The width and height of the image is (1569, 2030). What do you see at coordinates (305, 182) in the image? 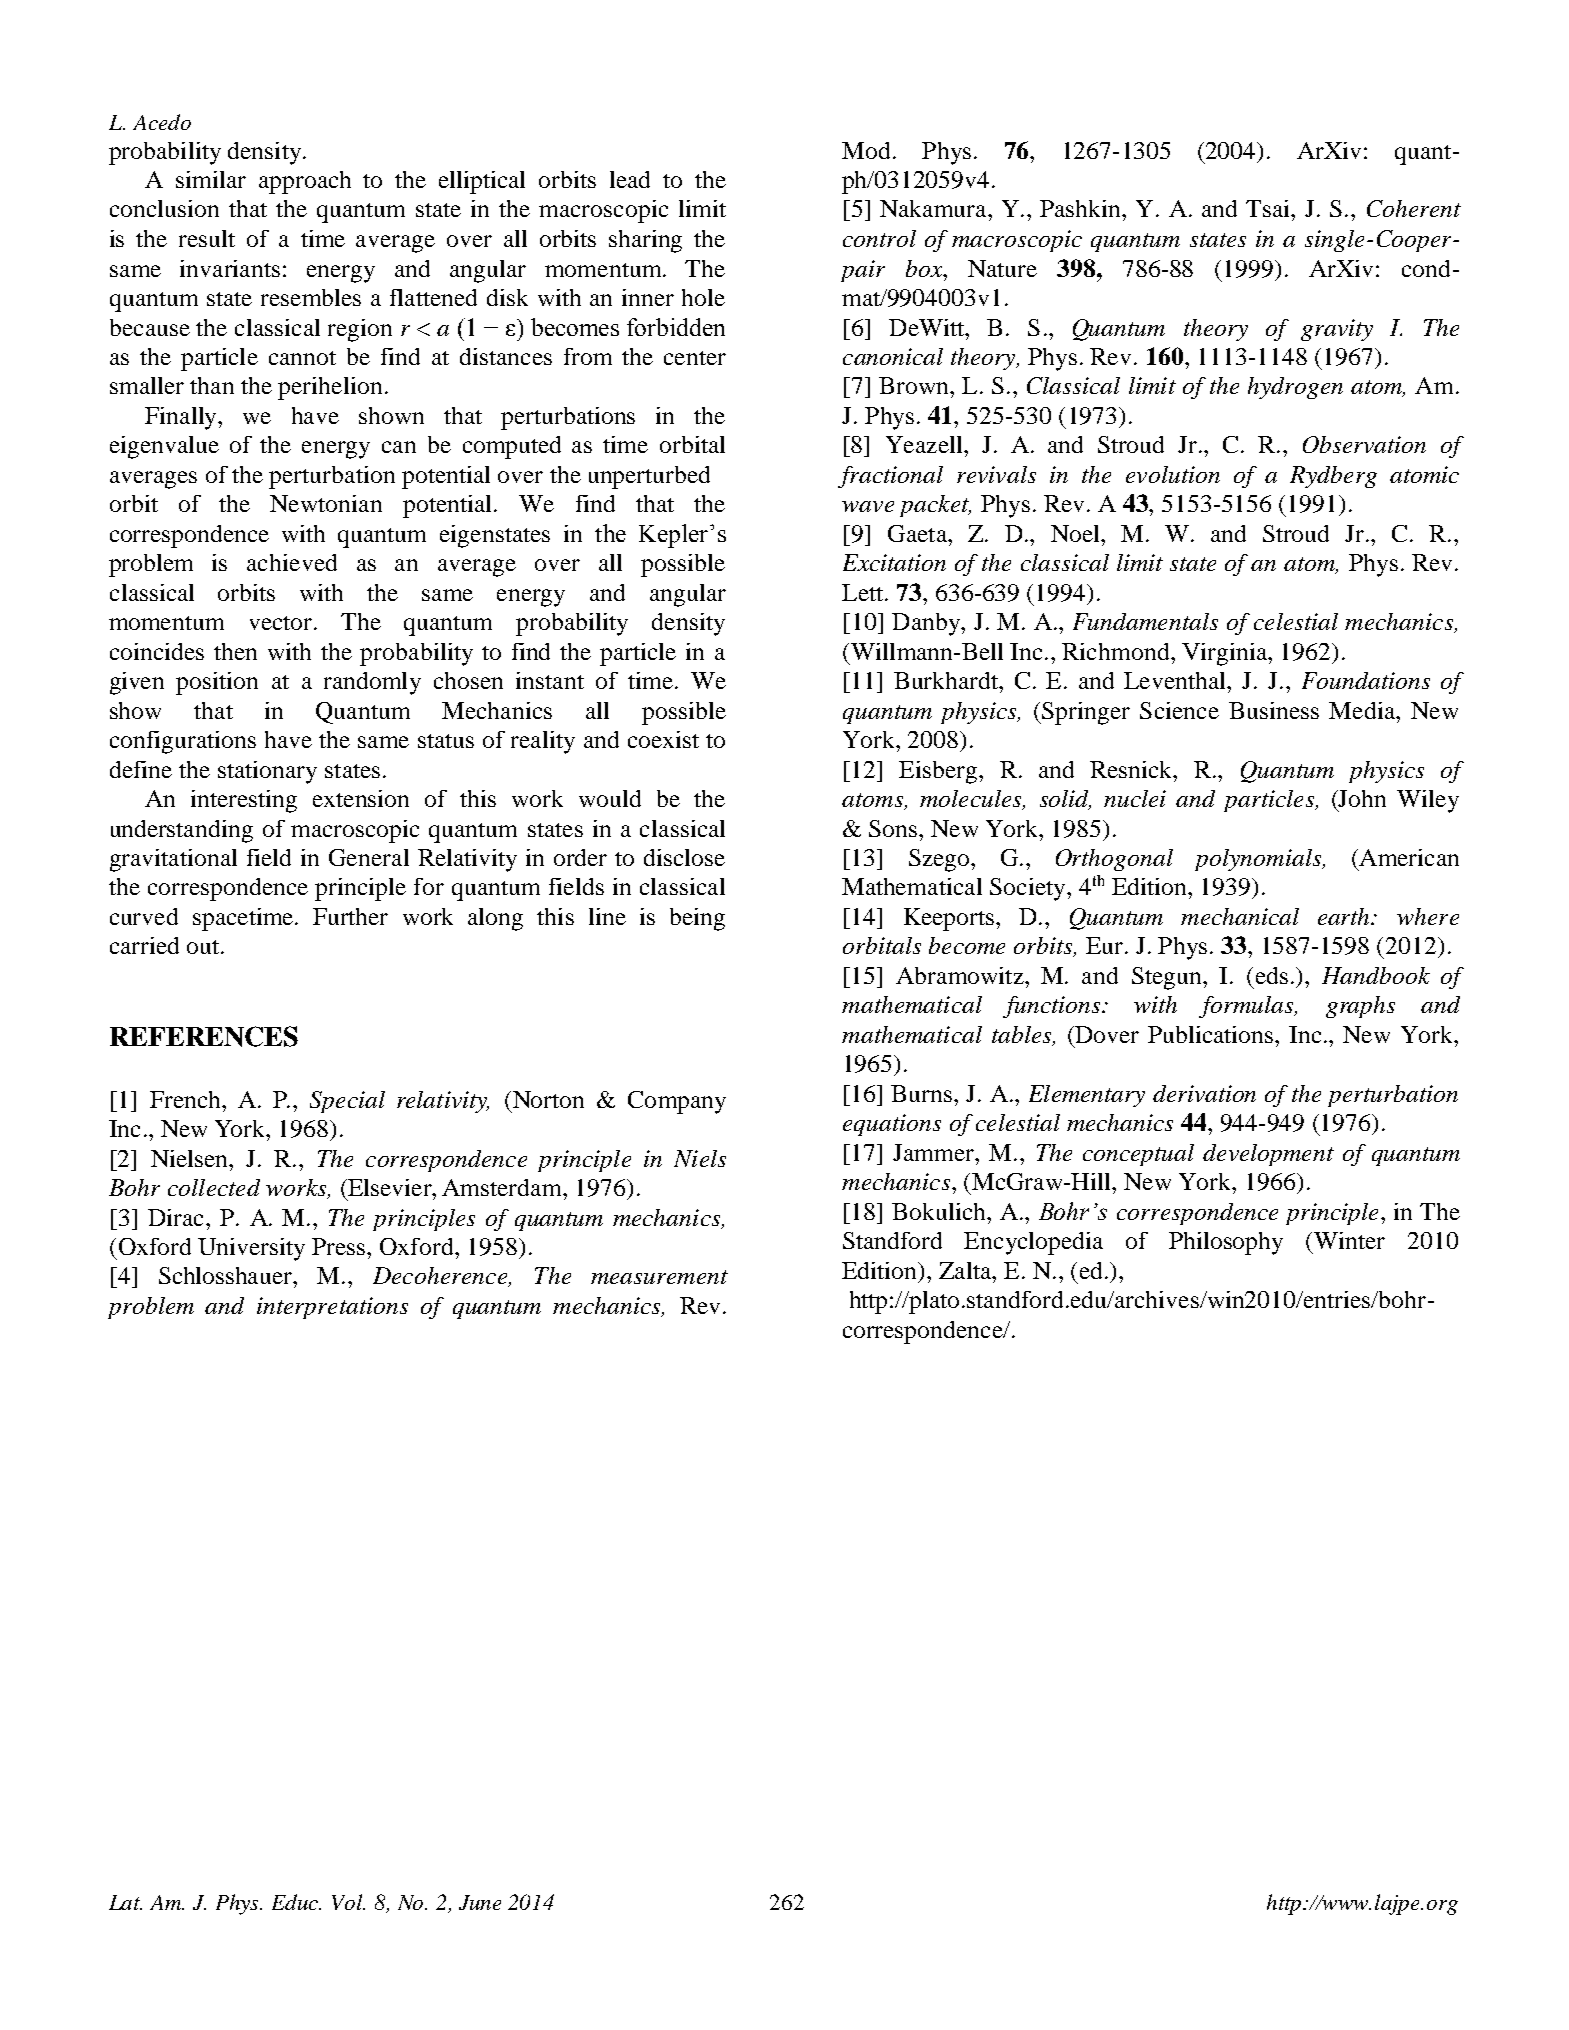
I see `approach` at bounding box center [305, 182].
